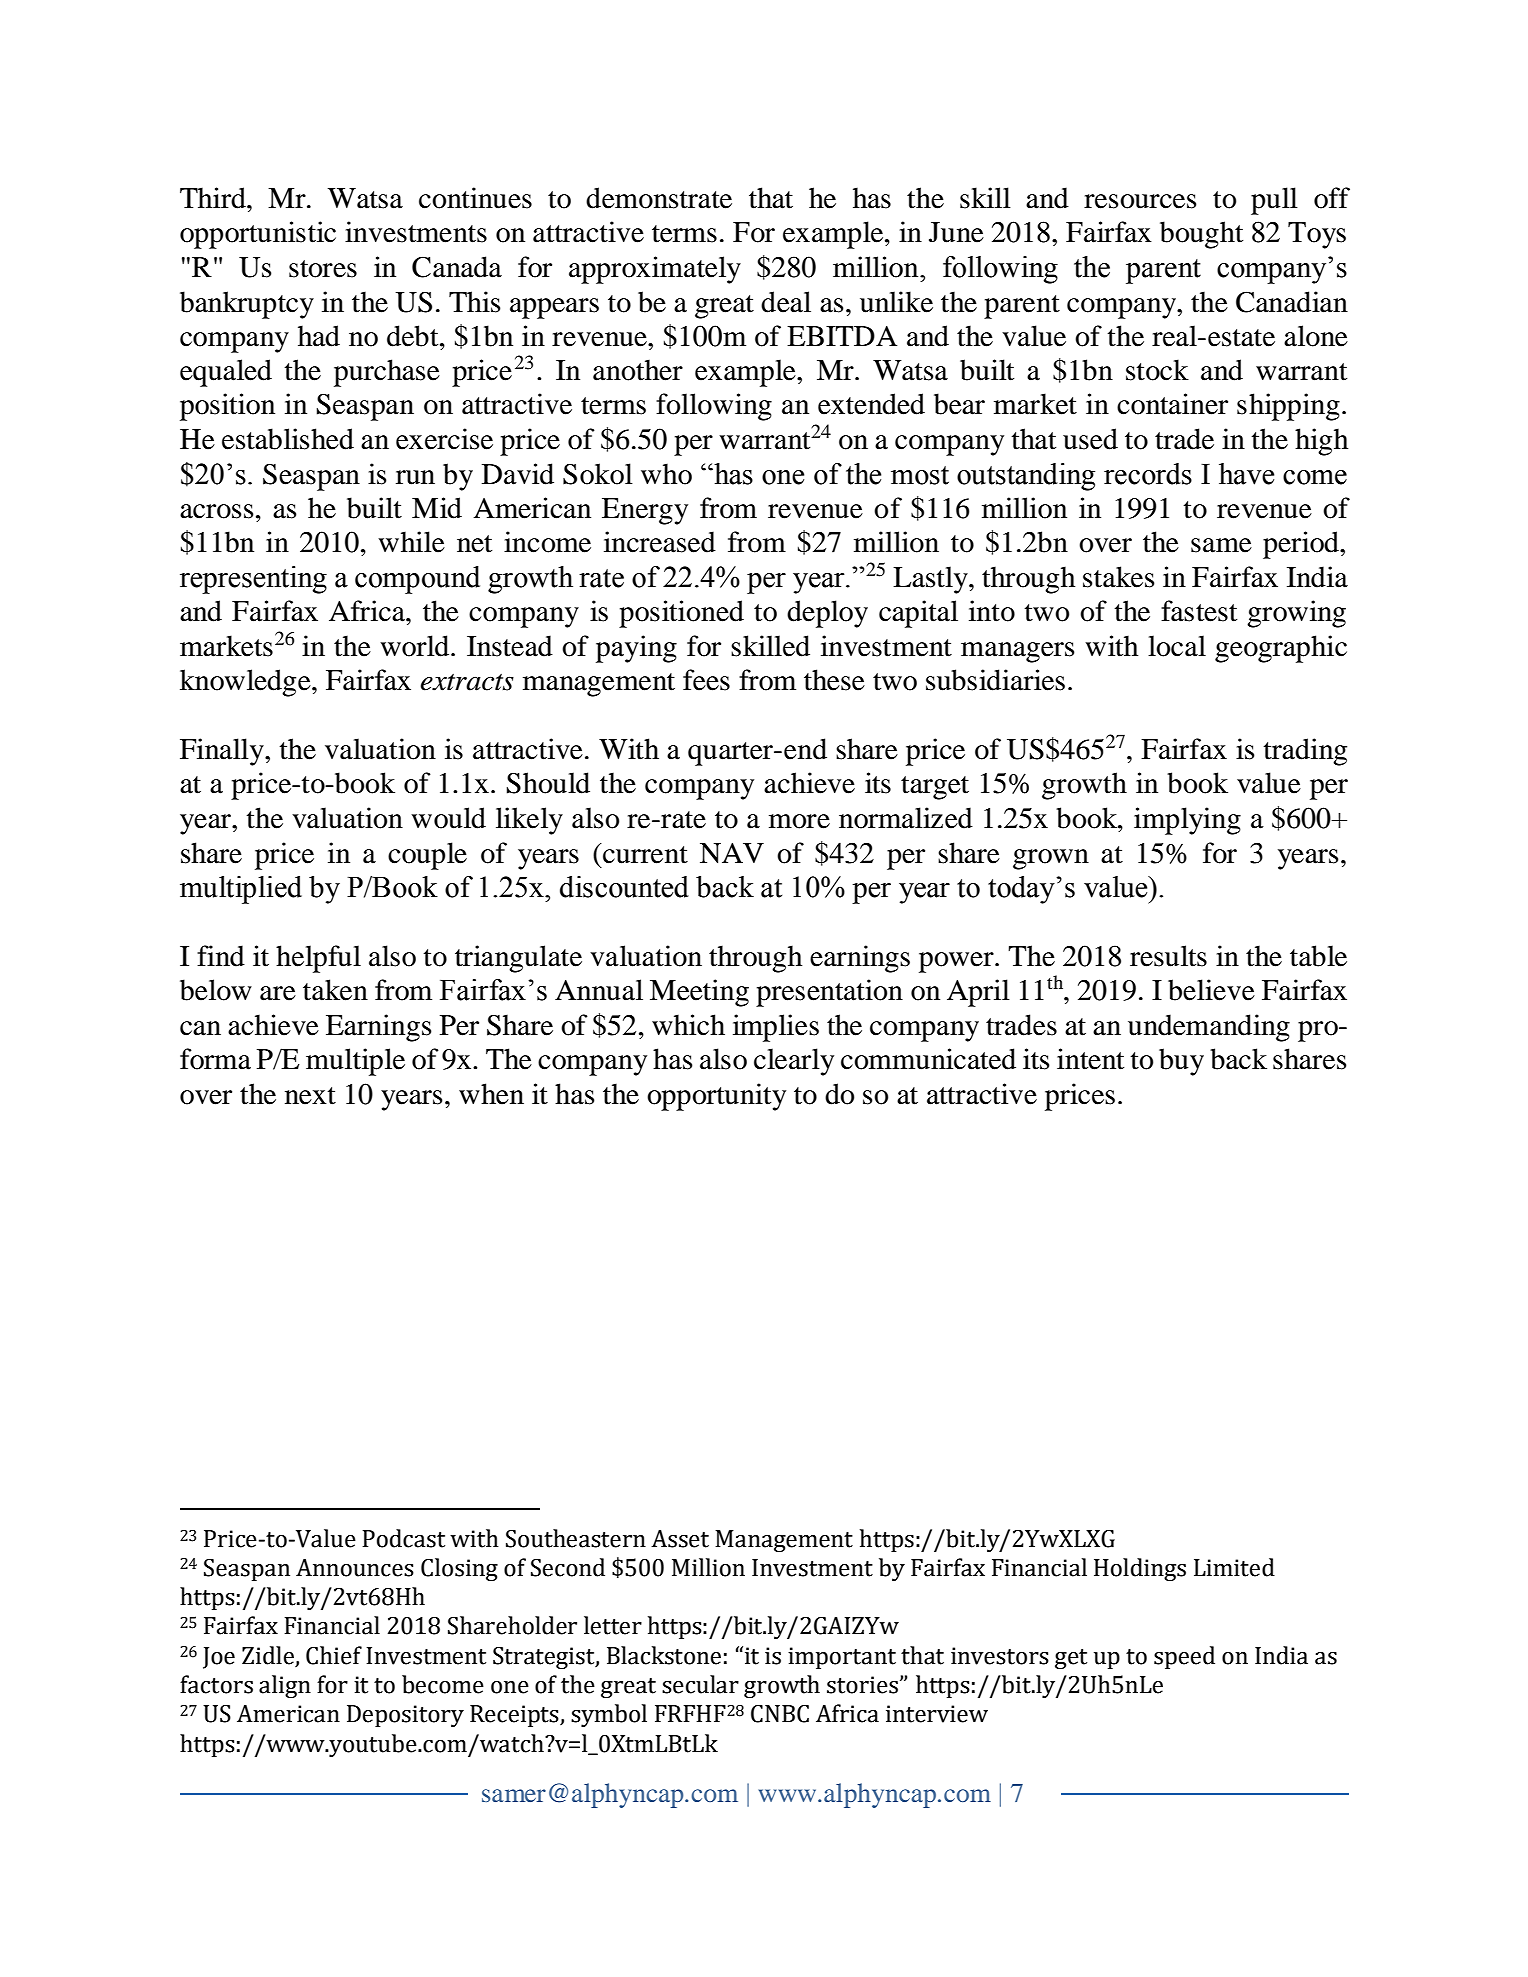 The width and height of the screenshot is (1528, 1977). I want to click on deal, so click(786, 302).
